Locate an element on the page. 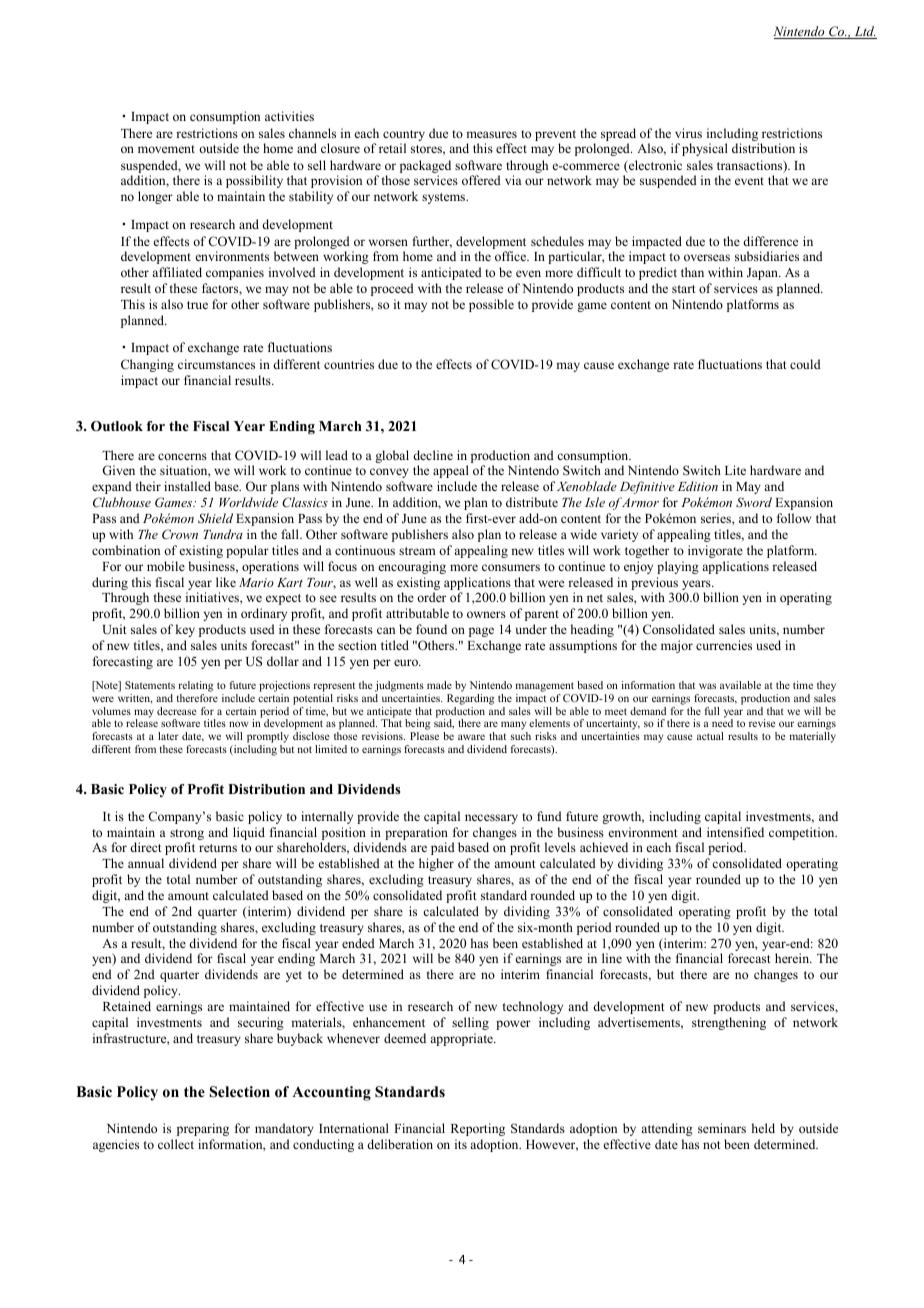 The image size is (924, 1308). could is located at coordinates (805, 364).
